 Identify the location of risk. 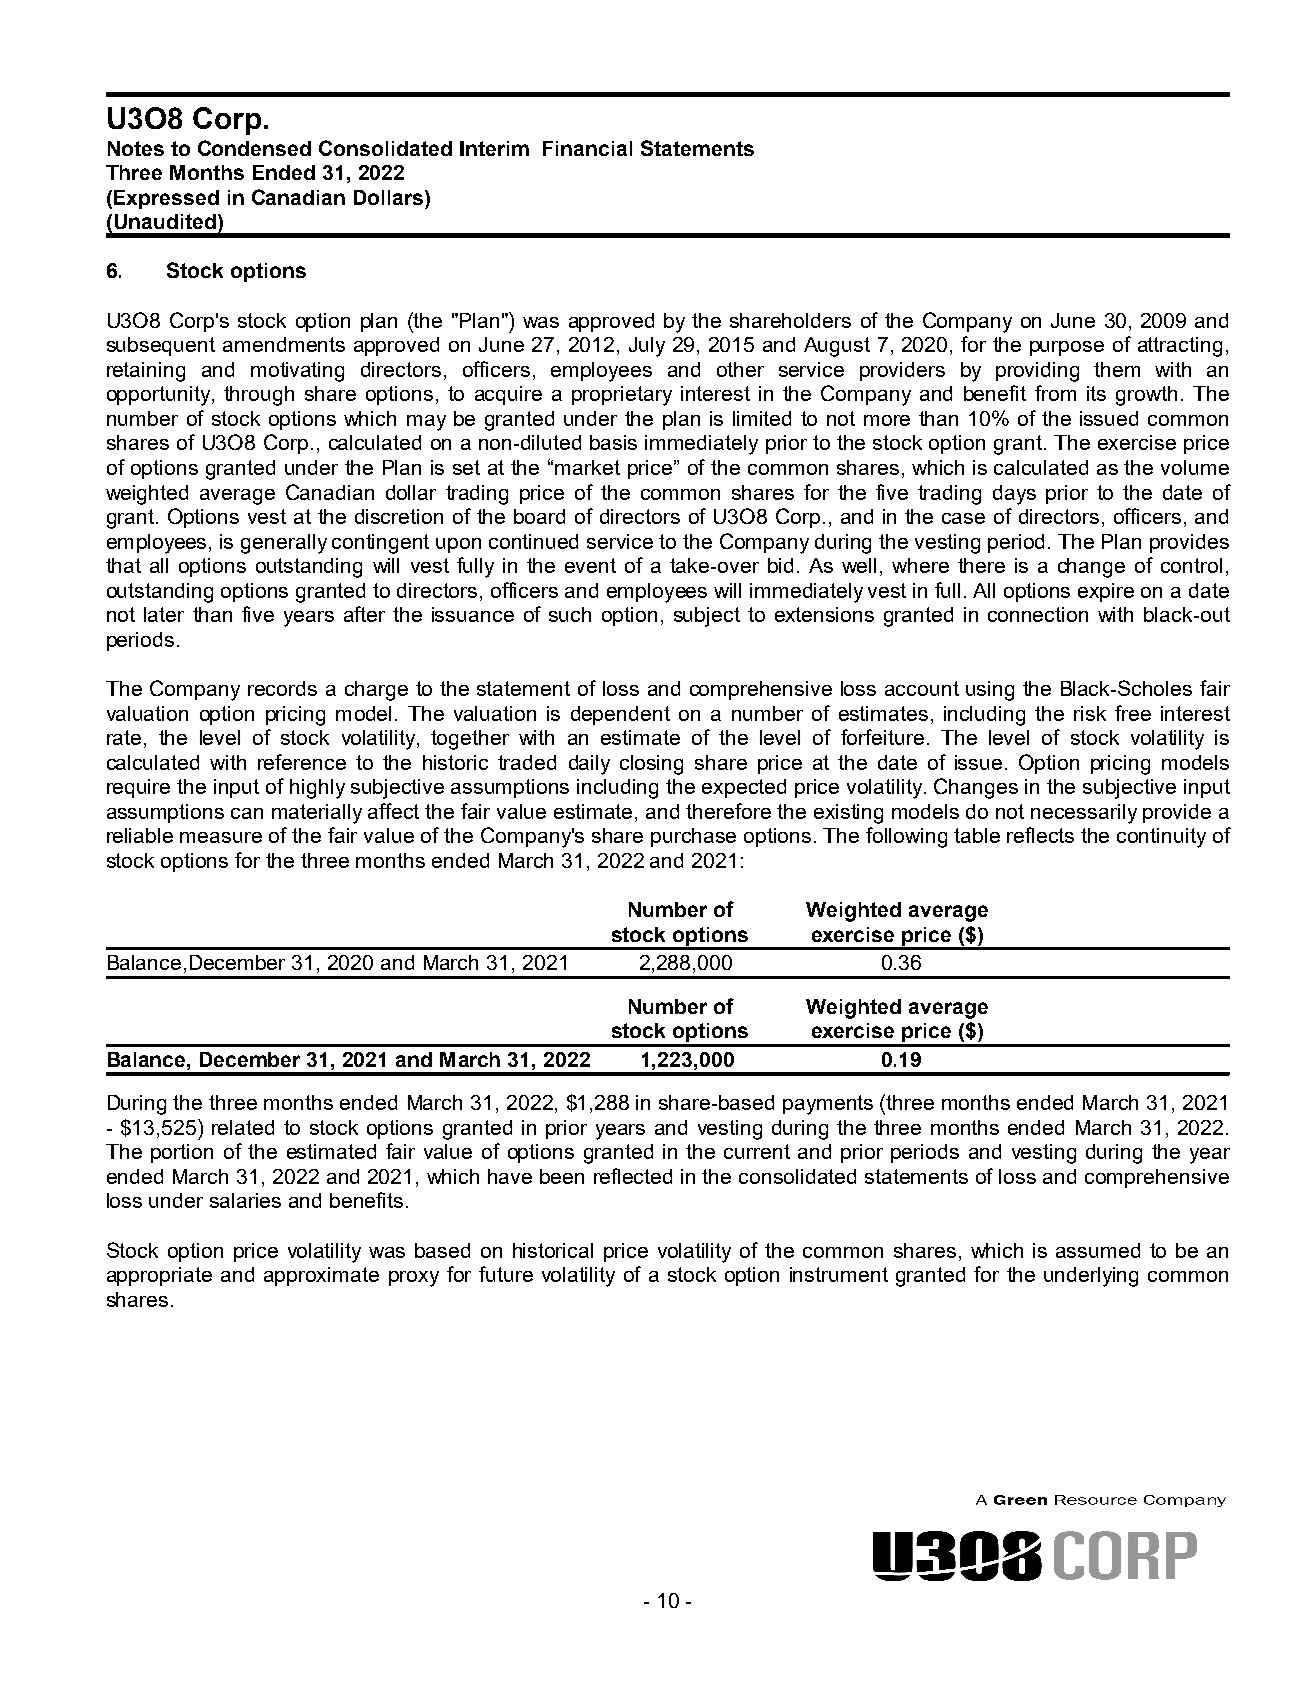
(1090, 713).
